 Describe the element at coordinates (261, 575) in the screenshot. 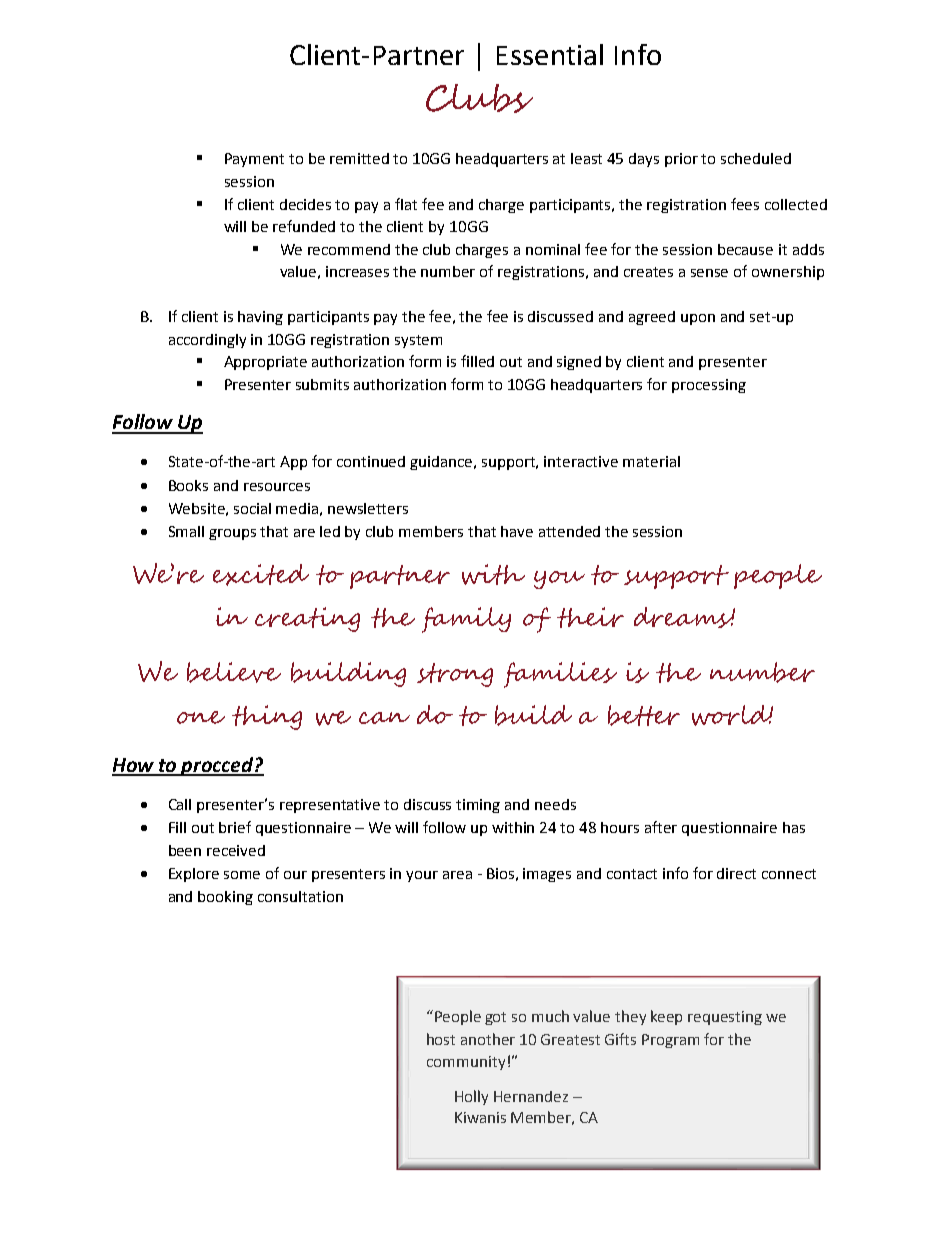

I see `excited` at that location.
